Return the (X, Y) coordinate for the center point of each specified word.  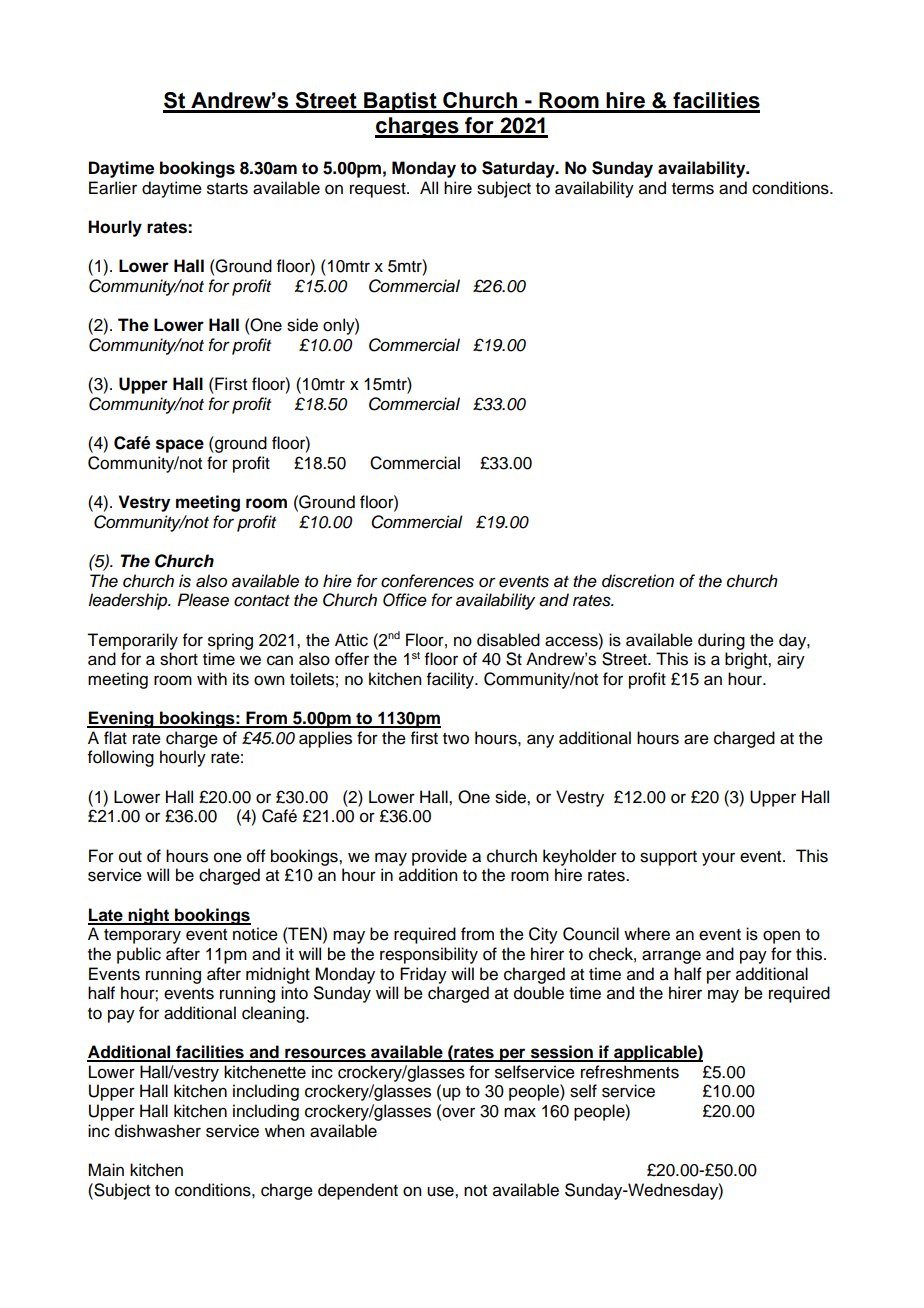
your (718, 859)
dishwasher (158, 1131)
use (441, 1191)
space (180, 446)
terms (693, 189)
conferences (427, 581)
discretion (638, 581)
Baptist (400, 102)
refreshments (630, 1072)
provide (439, 857)
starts (227, 189)
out (130, 857)
